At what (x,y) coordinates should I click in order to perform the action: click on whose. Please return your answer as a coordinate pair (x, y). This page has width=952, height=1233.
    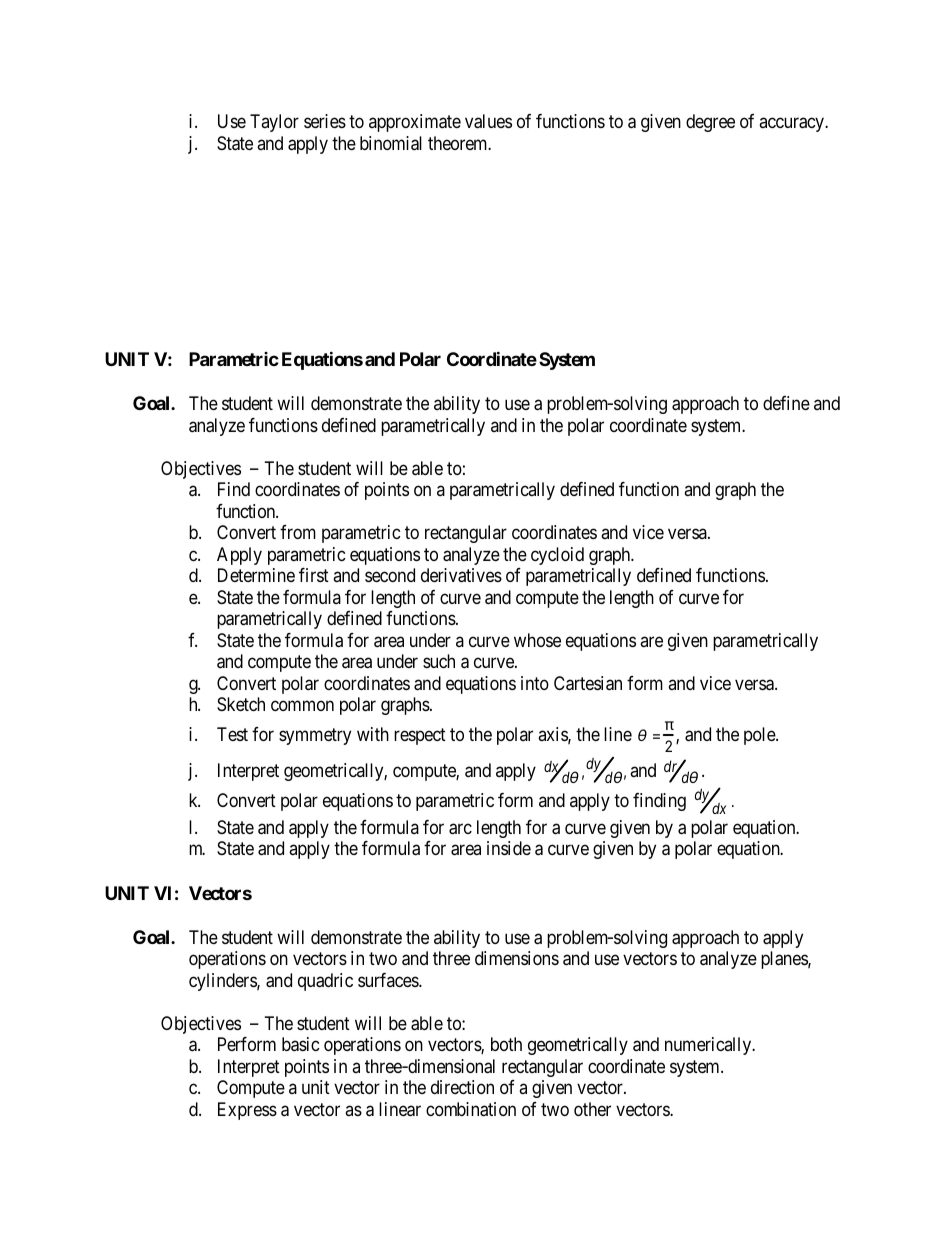
    Looking at the image, I should click on (537, 640).
